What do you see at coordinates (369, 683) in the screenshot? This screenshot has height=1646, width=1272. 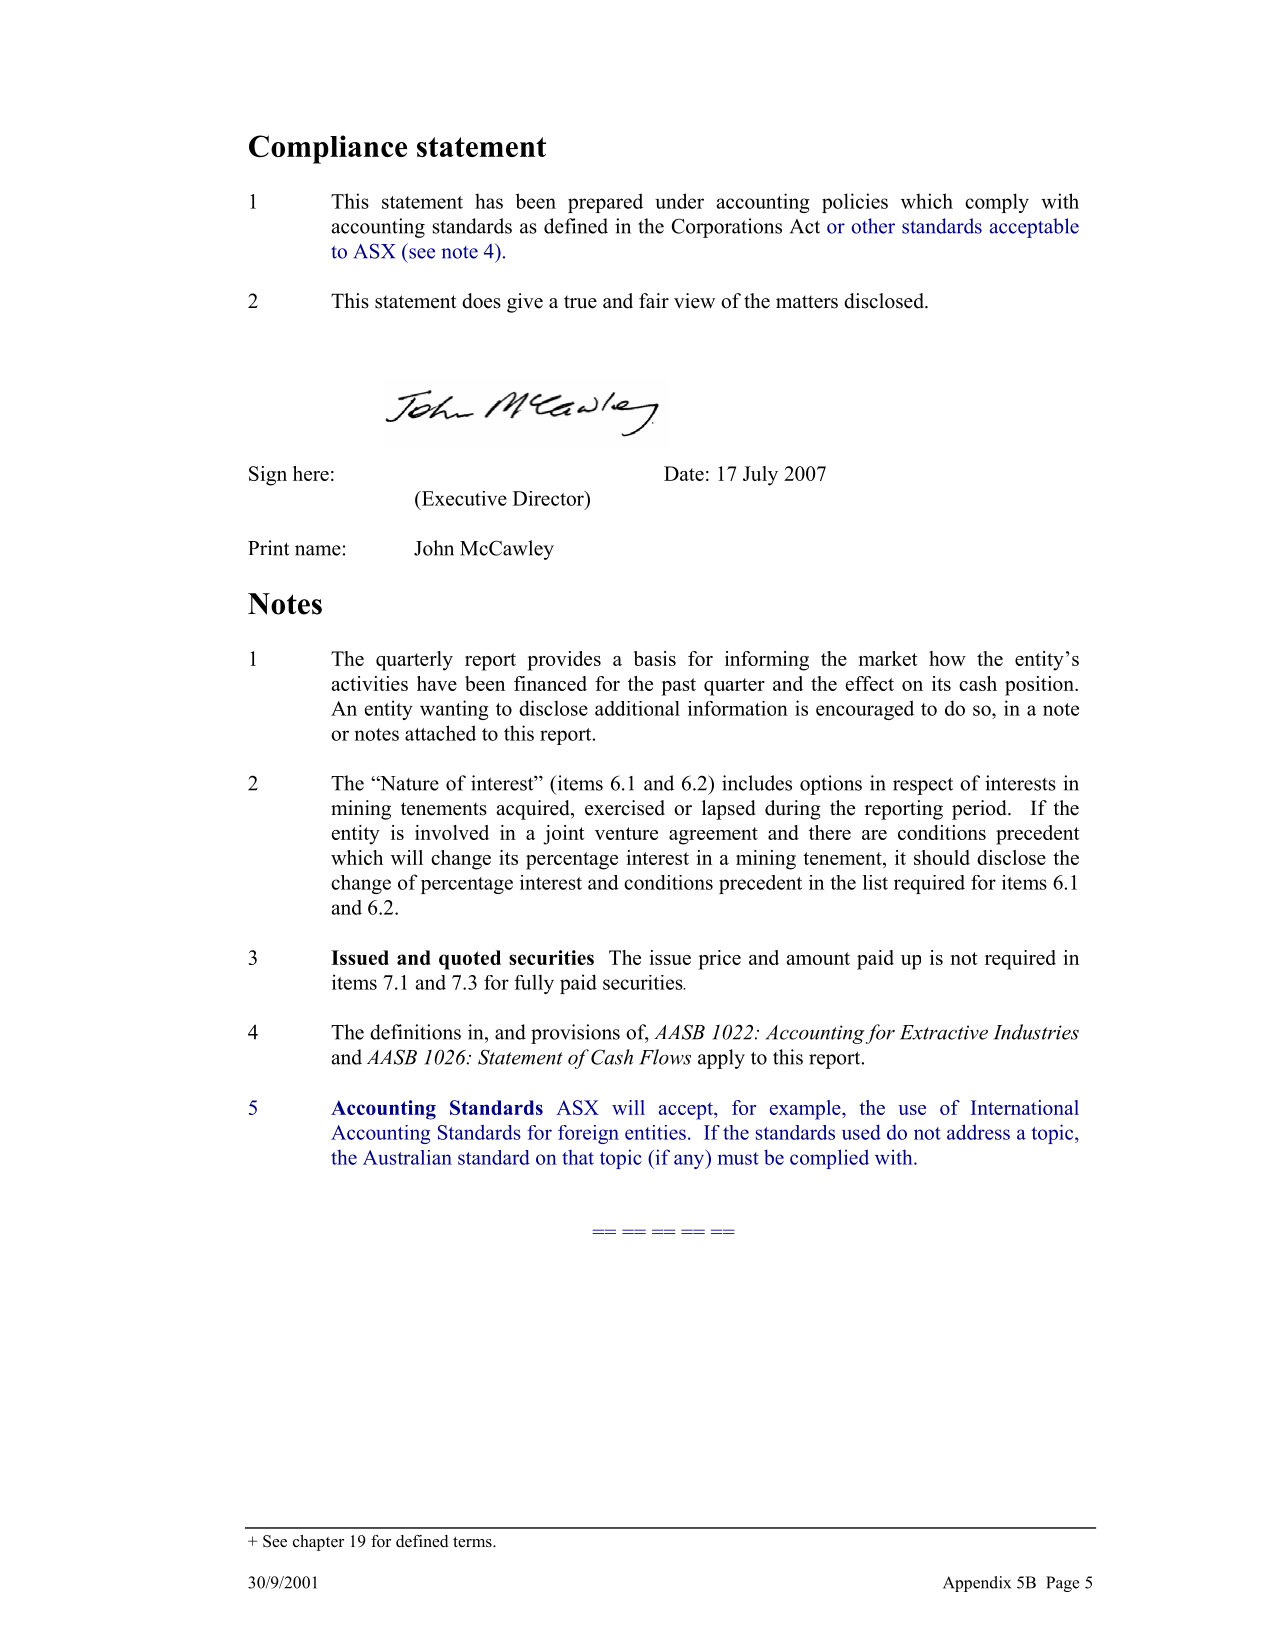 I see `activities` at bounding box center [369, 683].
